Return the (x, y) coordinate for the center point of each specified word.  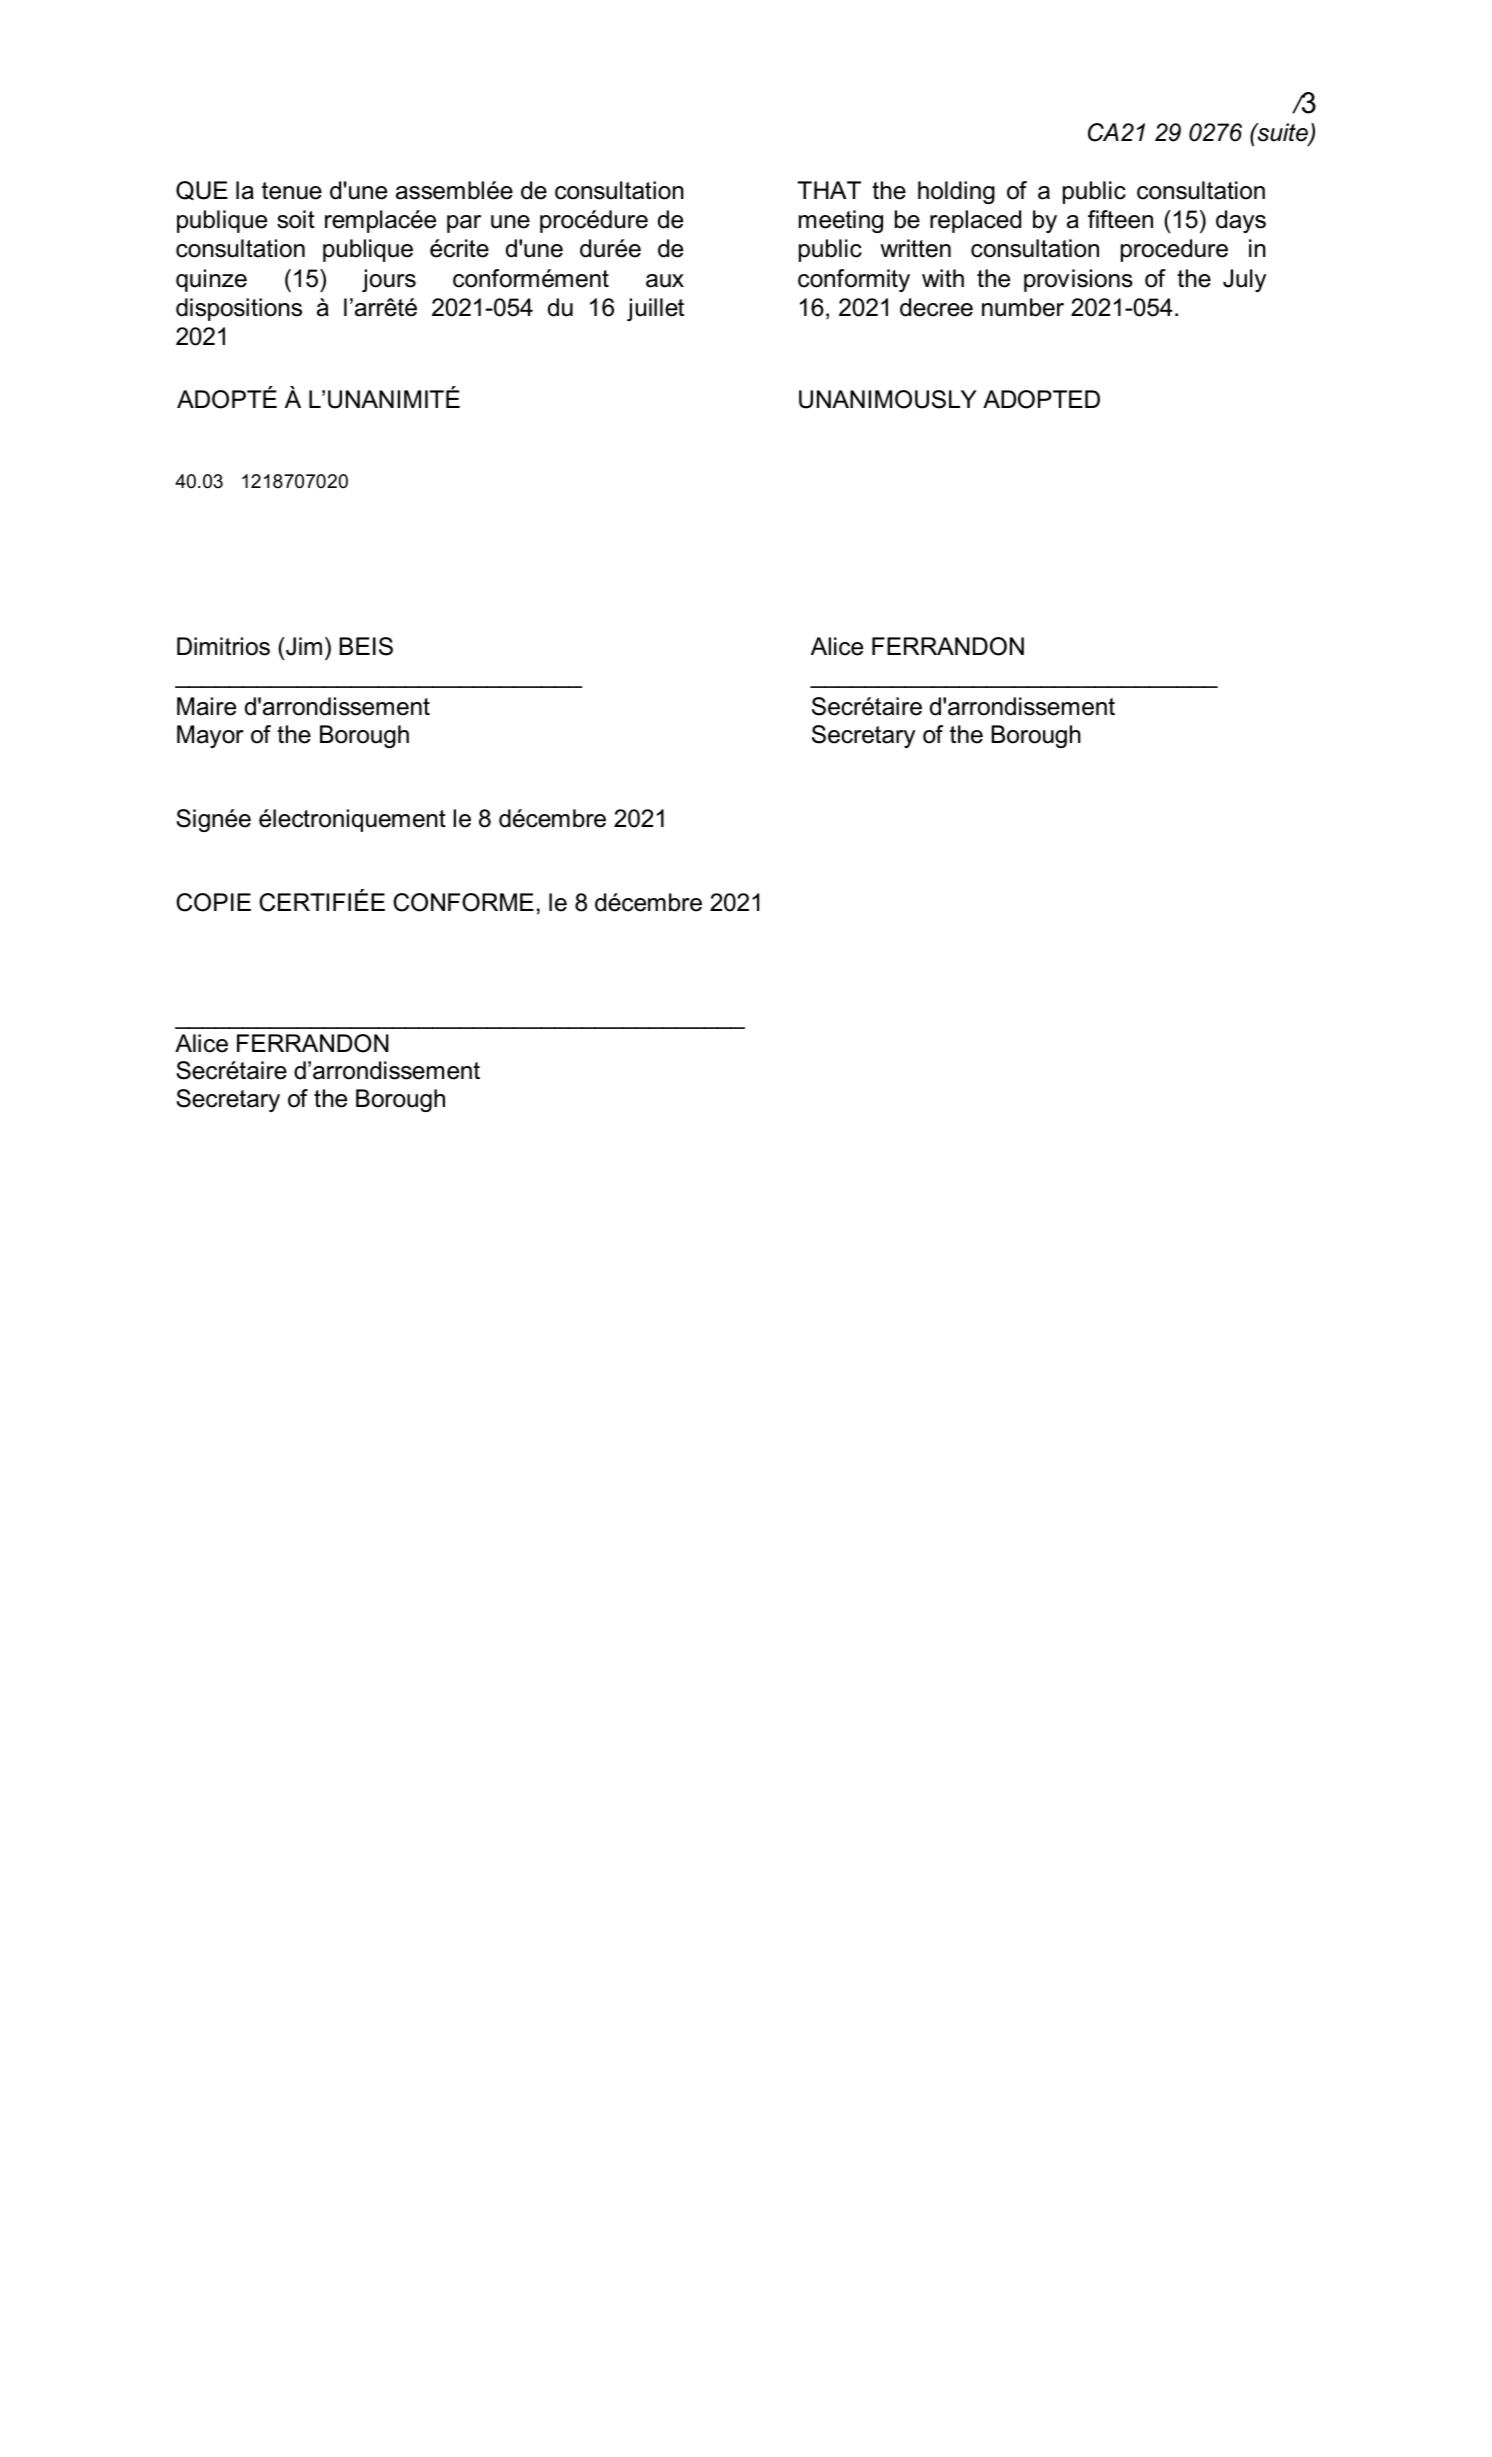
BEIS (366, 646)
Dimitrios (223, 646)
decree (936, 307)
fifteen (1120, 219)
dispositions (239, 309)
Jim (303, 646)
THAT (829, 190)
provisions (1078, 280)
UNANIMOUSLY (888, 399)
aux (665, 281)
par (464, 224)
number (1023, 307)
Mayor (210, 736)
